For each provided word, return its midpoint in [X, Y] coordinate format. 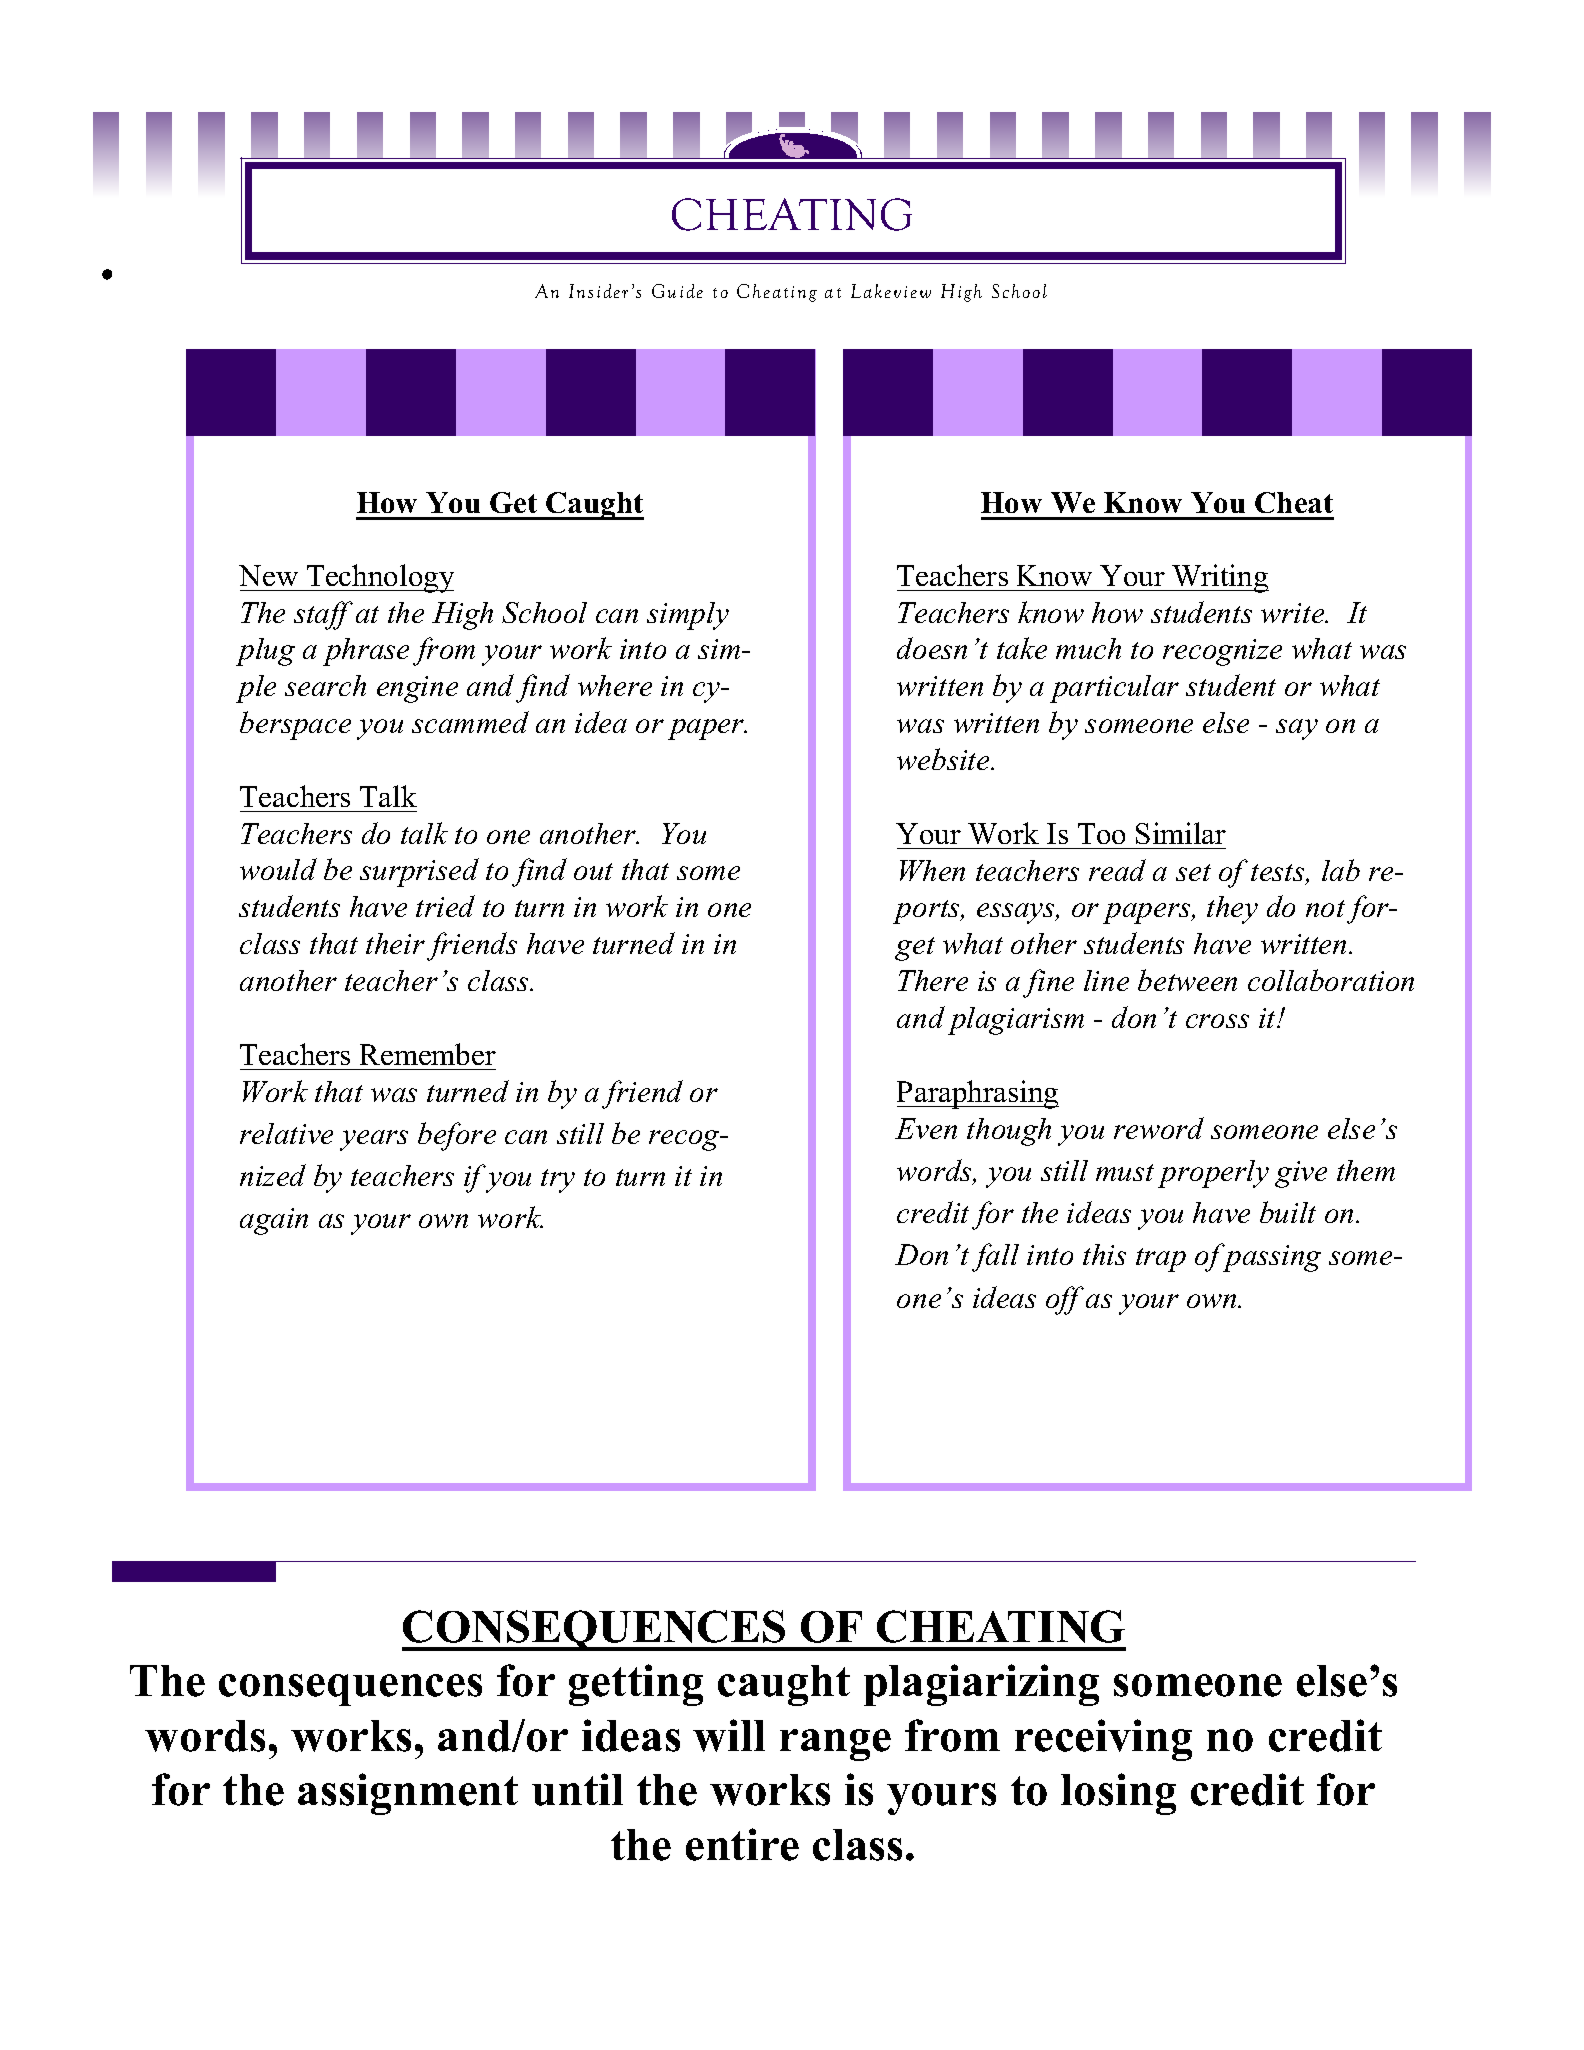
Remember [428, 1054]
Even [926, 1128]
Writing [1219, 578]
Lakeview [891, 291]
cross [1217, 1021]
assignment [408, 1794]
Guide [677, 291]
